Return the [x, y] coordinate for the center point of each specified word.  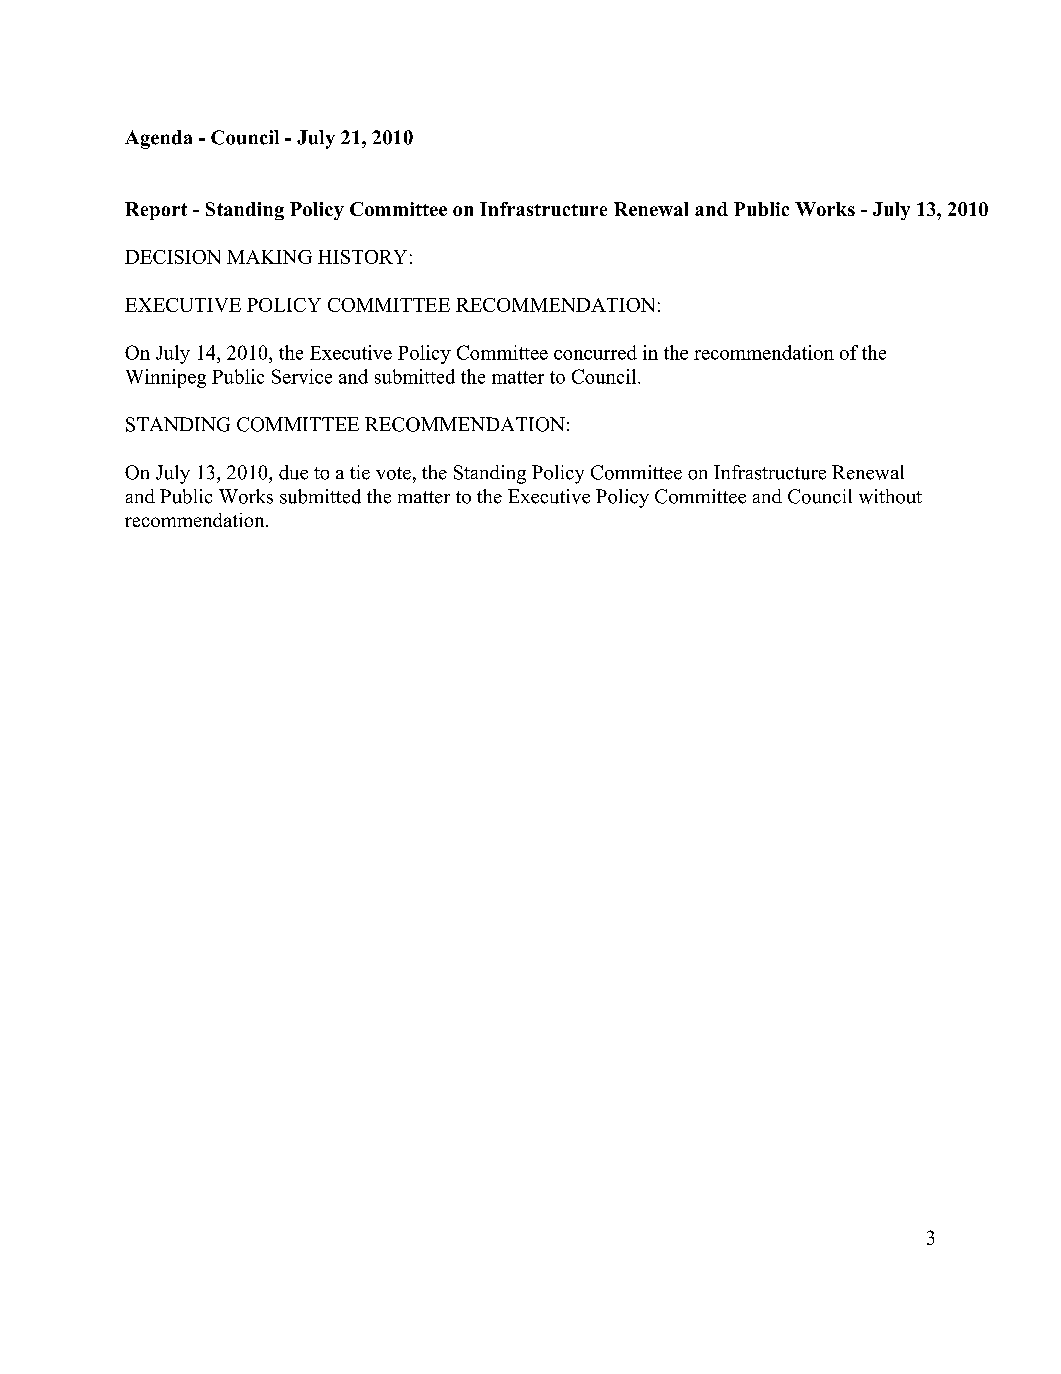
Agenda [158, 139]
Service [302, 376]
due [293, 472]
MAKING [269, 257]
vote [393, 473]
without [890, 496]
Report [156, 211]
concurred [595, 352]
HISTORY [362, 257]
